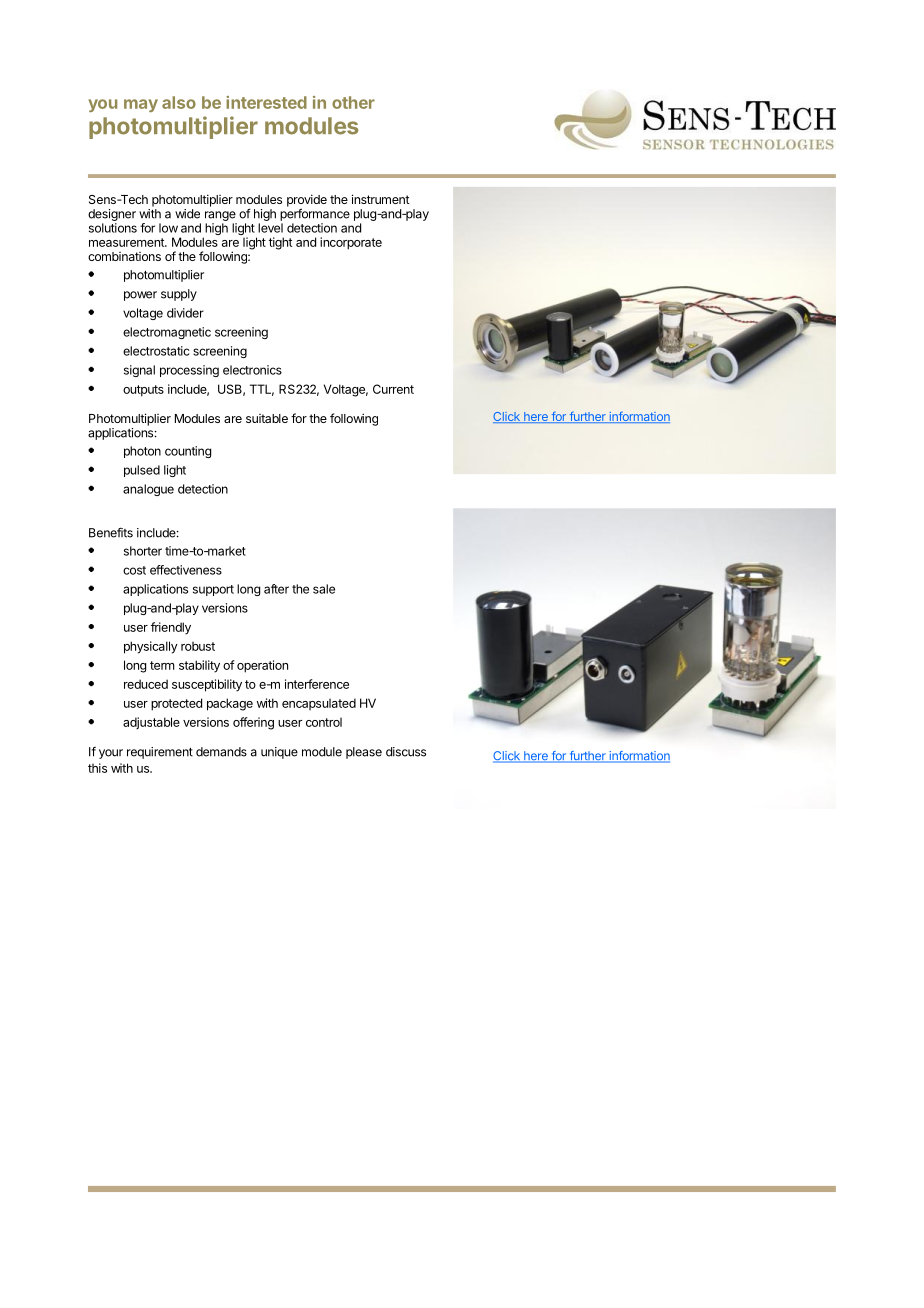 The width and height of the screenshot is (924, 1308). Describe the element at coordinates (127, 242) in the screenshot. I see `measurement` at that location.
